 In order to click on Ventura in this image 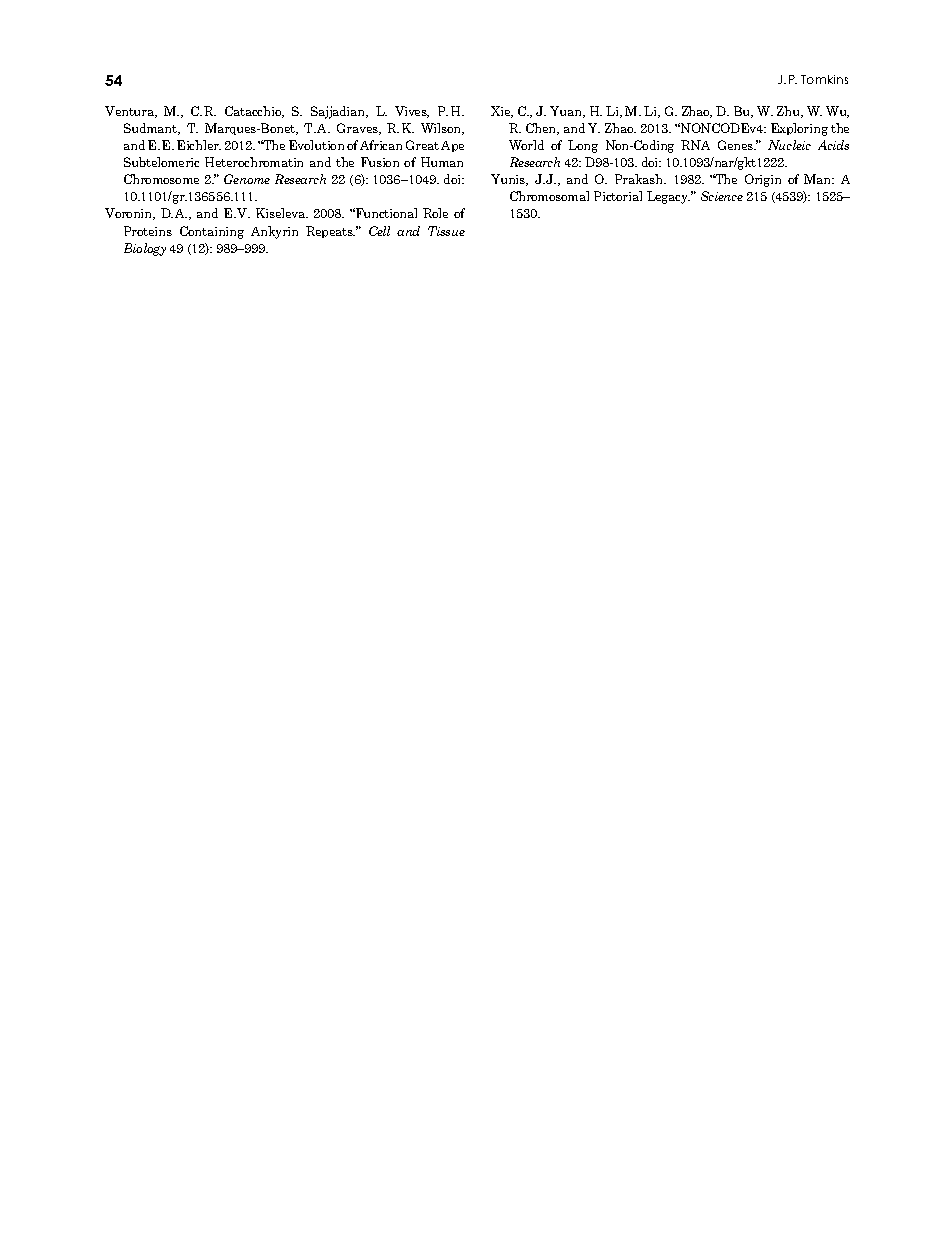, I will do `click(131, 112)`.
